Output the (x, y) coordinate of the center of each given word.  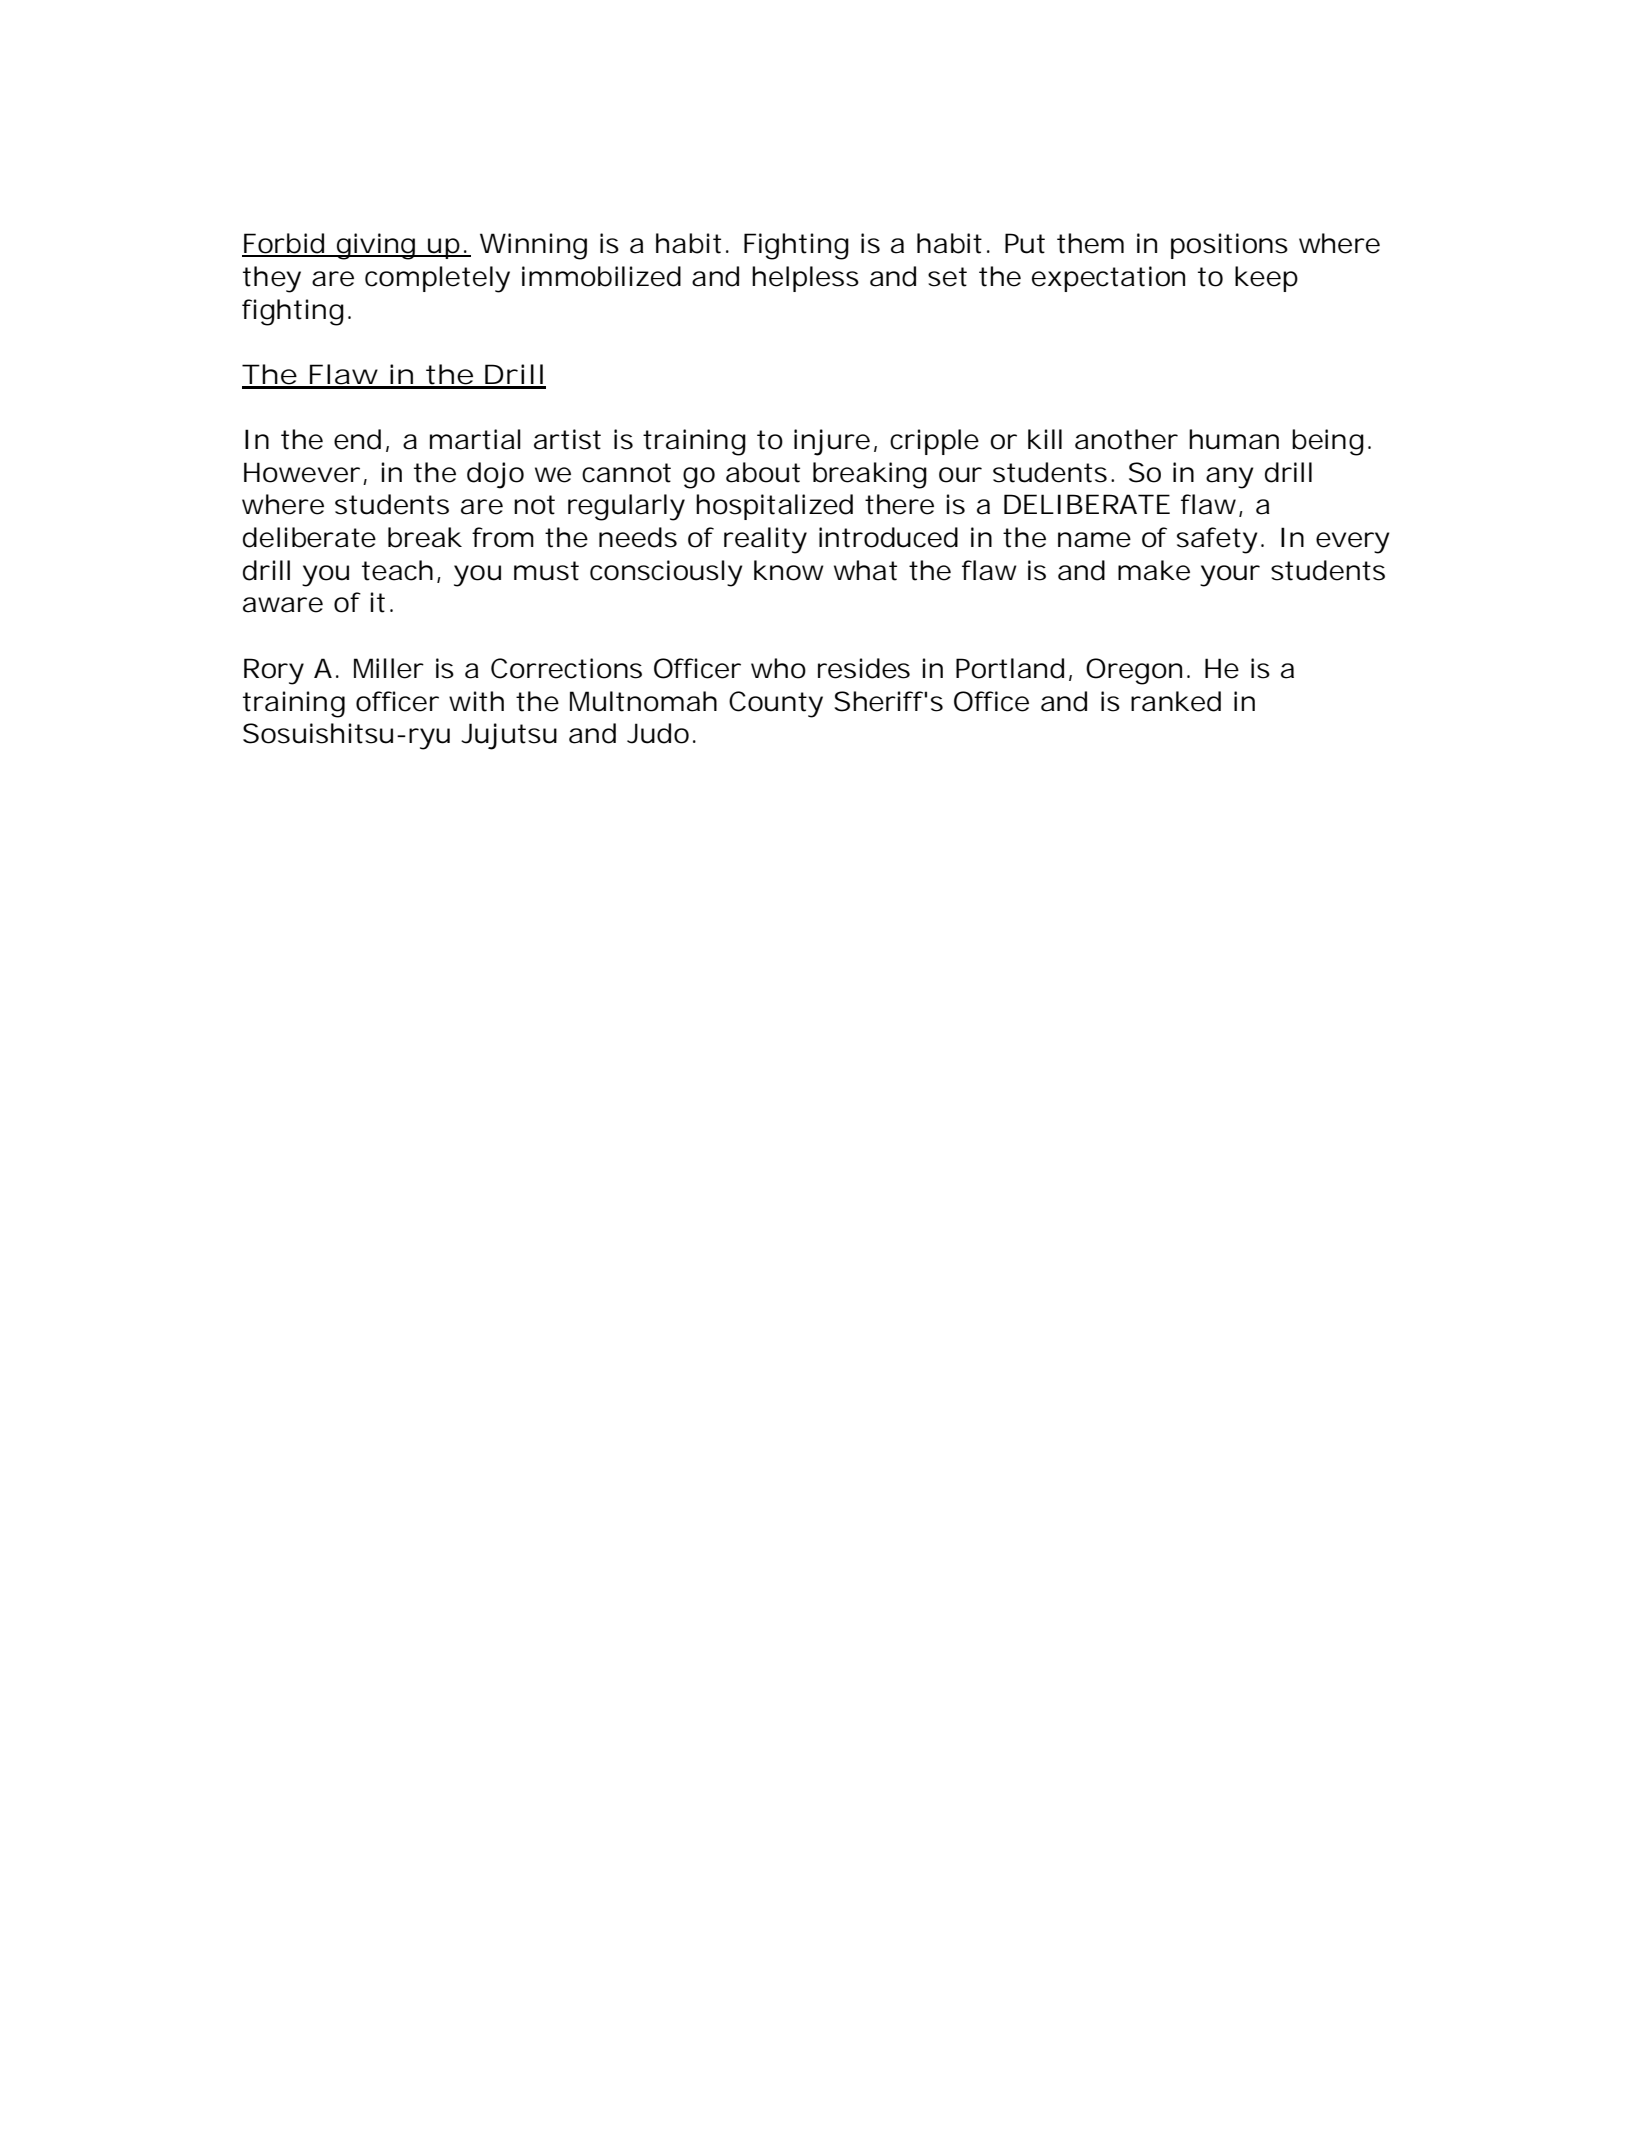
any (1230, 478)
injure (832, 442)
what (865, 570)
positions (1229, 246)
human (1234, 439)
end (357, 439)
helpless (805, 279)
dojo (495, 475)
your (1230, 576)
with (476, 701)
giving (377, 246)
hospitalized (774, 507)
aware (283, 605)
